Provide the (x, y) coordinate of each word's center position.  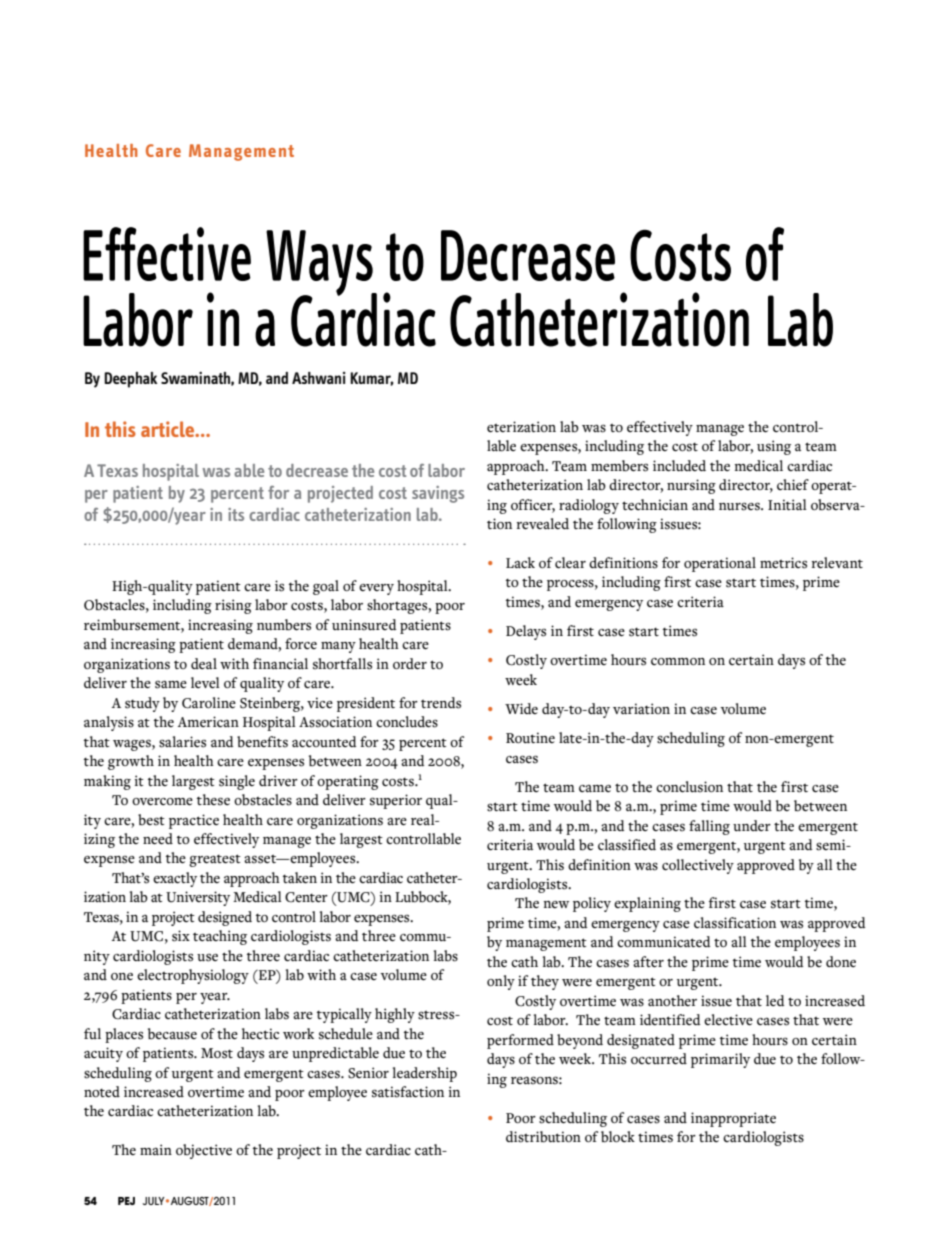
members (619, 466)
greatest (215, 860)
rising (233, 606)
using (774, 447)
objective (204, 1151)
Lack (520, 563)
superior (396, 801)
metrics (783, 563)
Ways (320, 264)
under (752, 825)
